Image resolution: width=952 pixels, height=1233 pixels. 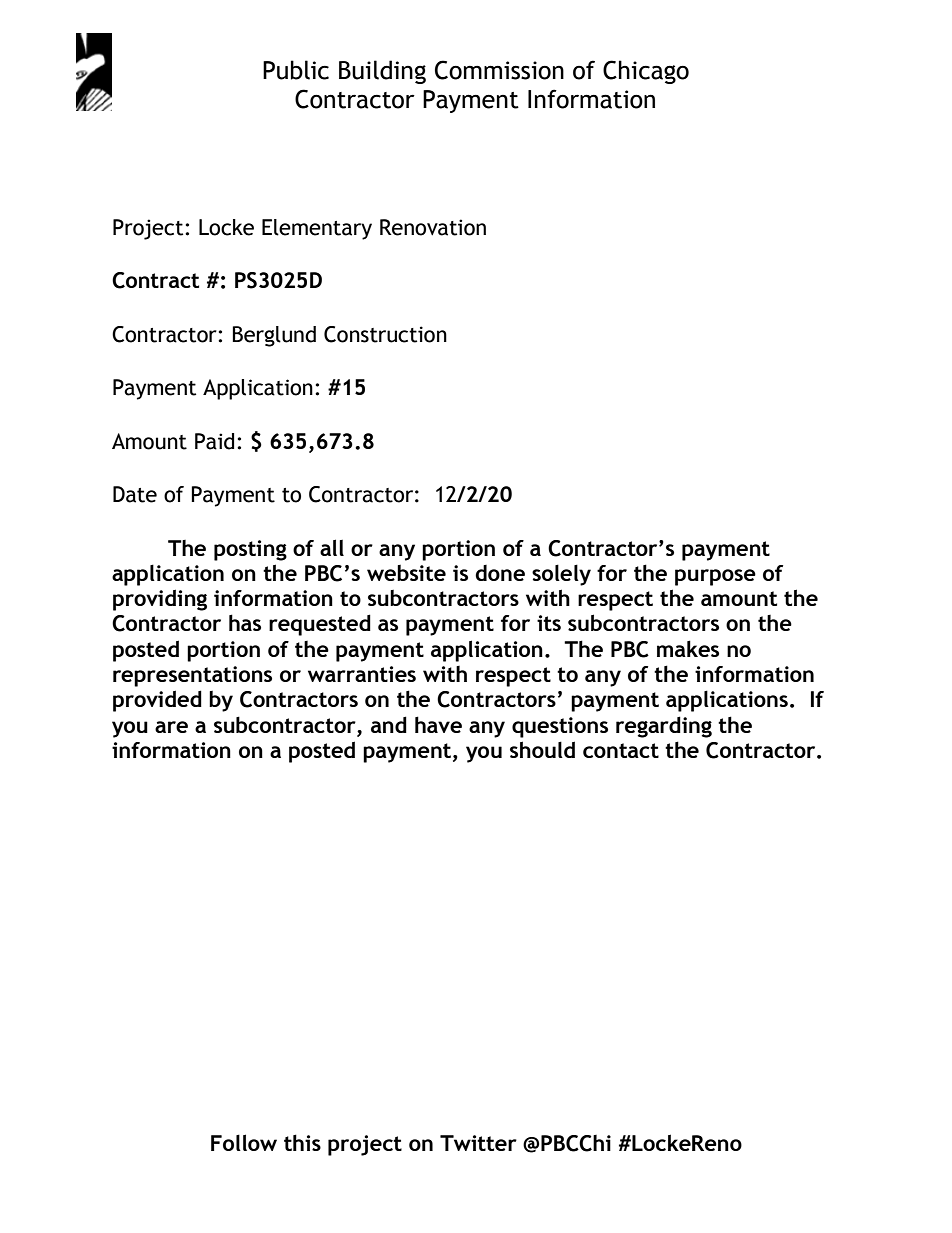 What do you see at coordinates (646, 72) in the screenshot?
I see `Chicago` at bounding box center [646, 72].
